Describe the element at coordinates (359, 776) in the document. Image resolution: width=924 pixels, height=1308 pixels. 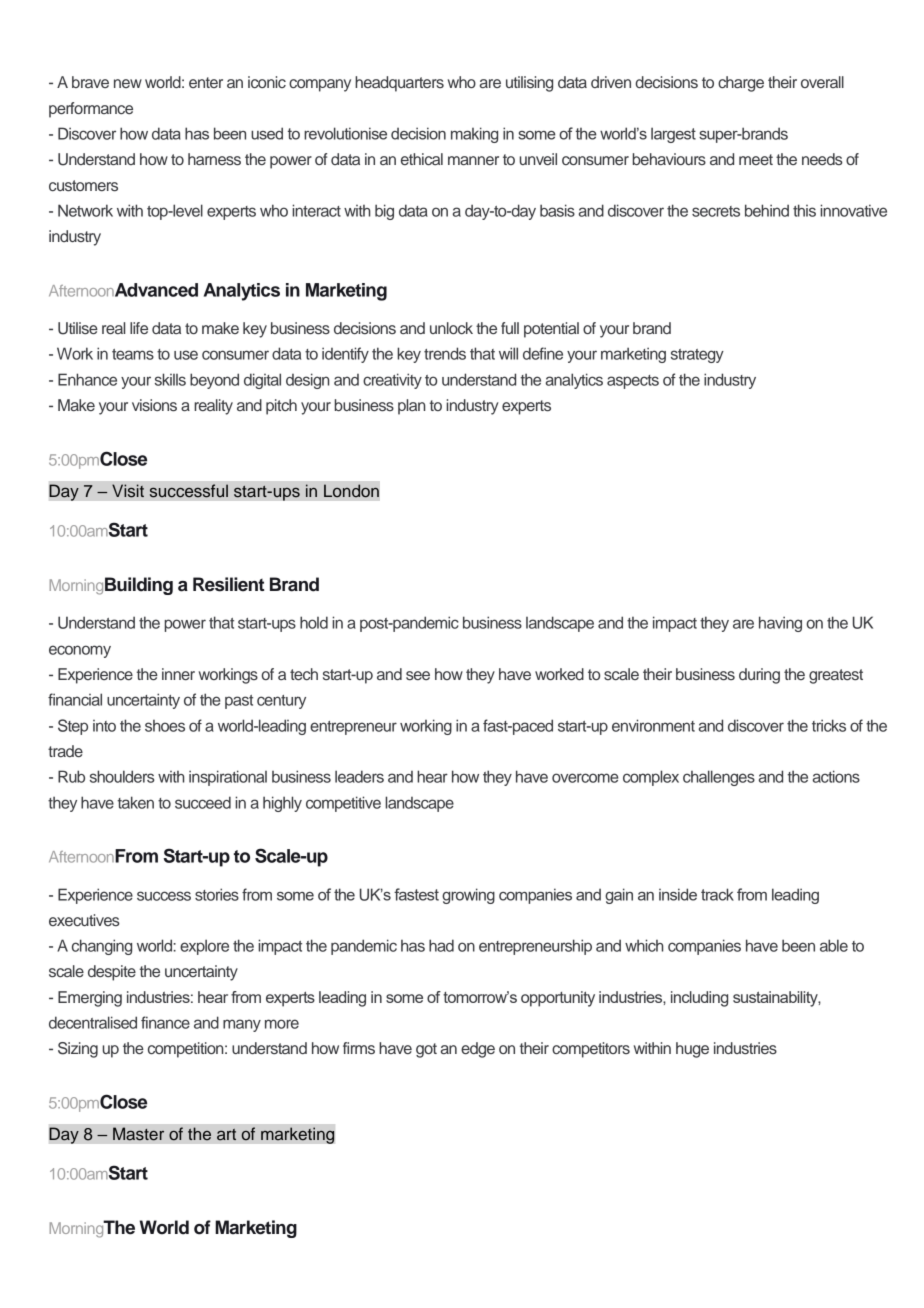
I see `leaders` at that location.
